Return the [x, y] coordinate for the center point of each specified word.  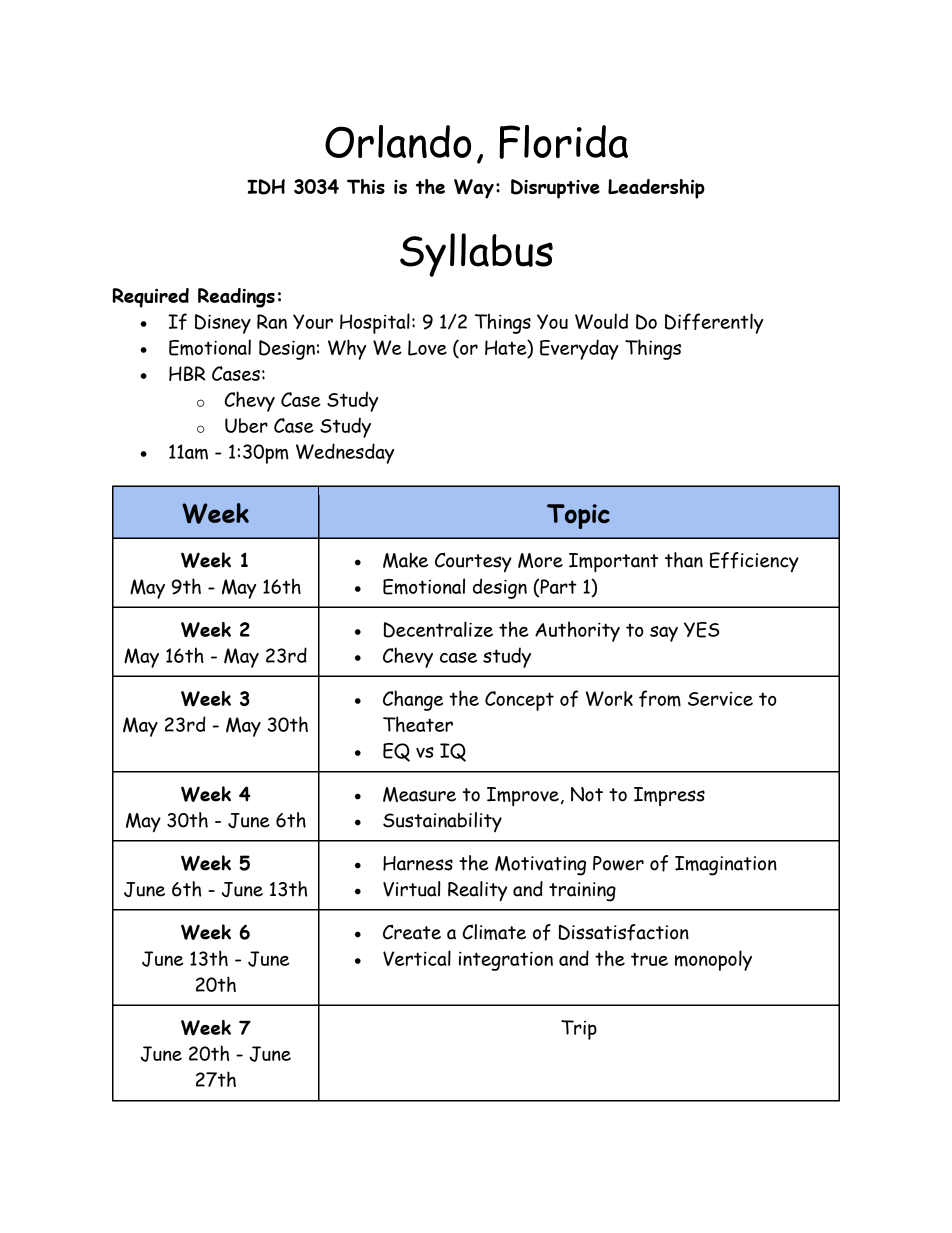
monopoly [713, 960]
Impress [669, 796]
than [684, 560]
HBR [187, 373]
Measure [419, 794]
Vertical [417, 958]
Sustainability [442, 822]
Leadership [656, 189]
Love [427, 348]
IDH [266, 187]
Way [474, 189]
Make [405, 560]
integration [506, 961]
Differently [714, 323]
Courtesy [473, 562]
